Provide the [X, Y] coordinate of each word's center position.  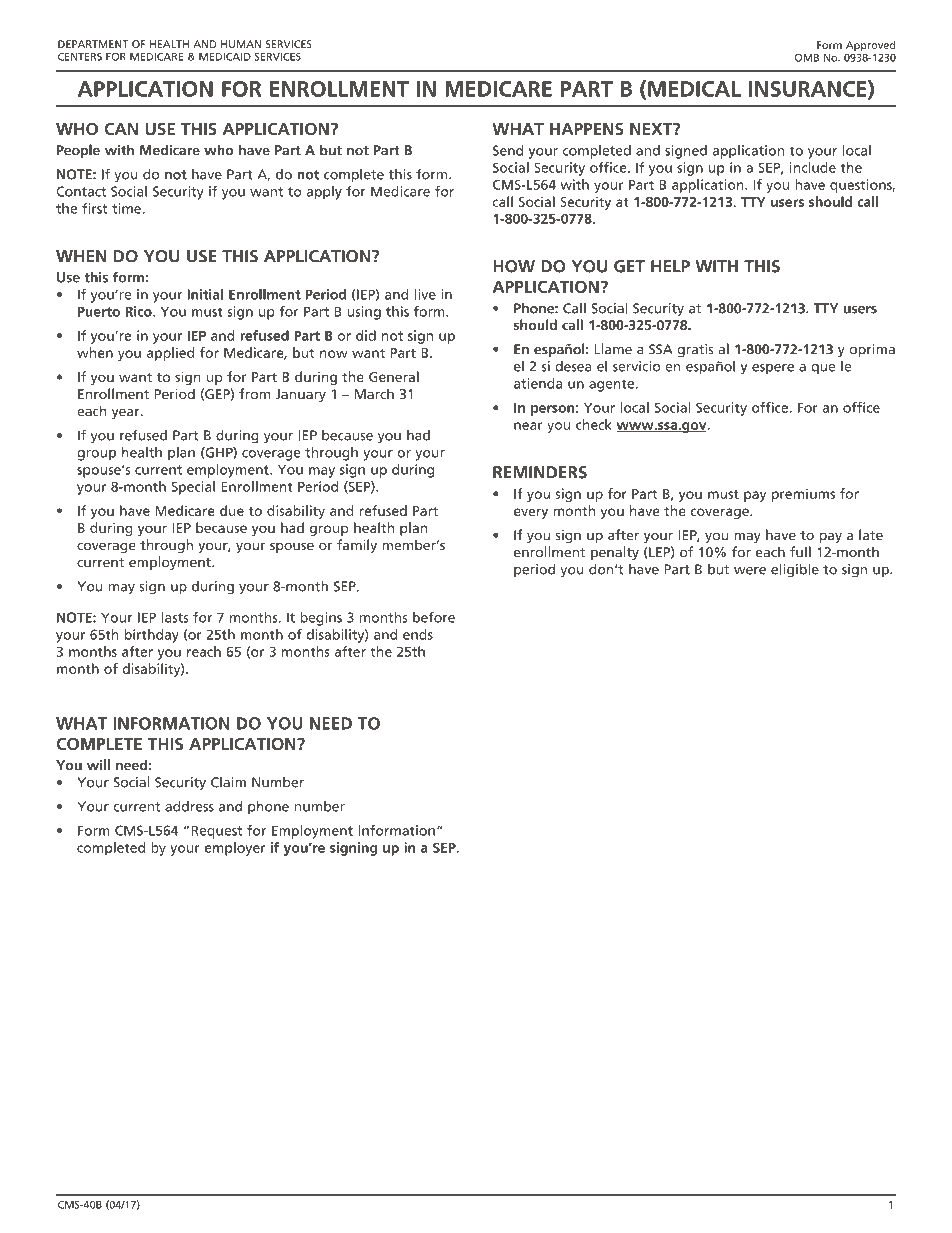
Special [193, 488]
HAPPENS [587, 129]
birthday [152, 636]
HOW [514, 266]
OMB [807, 57]
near [528, 426]
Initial [205, 294]
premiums [803, 495]
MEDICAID [225, 57]
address [189, 806]
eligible [795, 570]
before [434, 617]
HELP [670, 266]
